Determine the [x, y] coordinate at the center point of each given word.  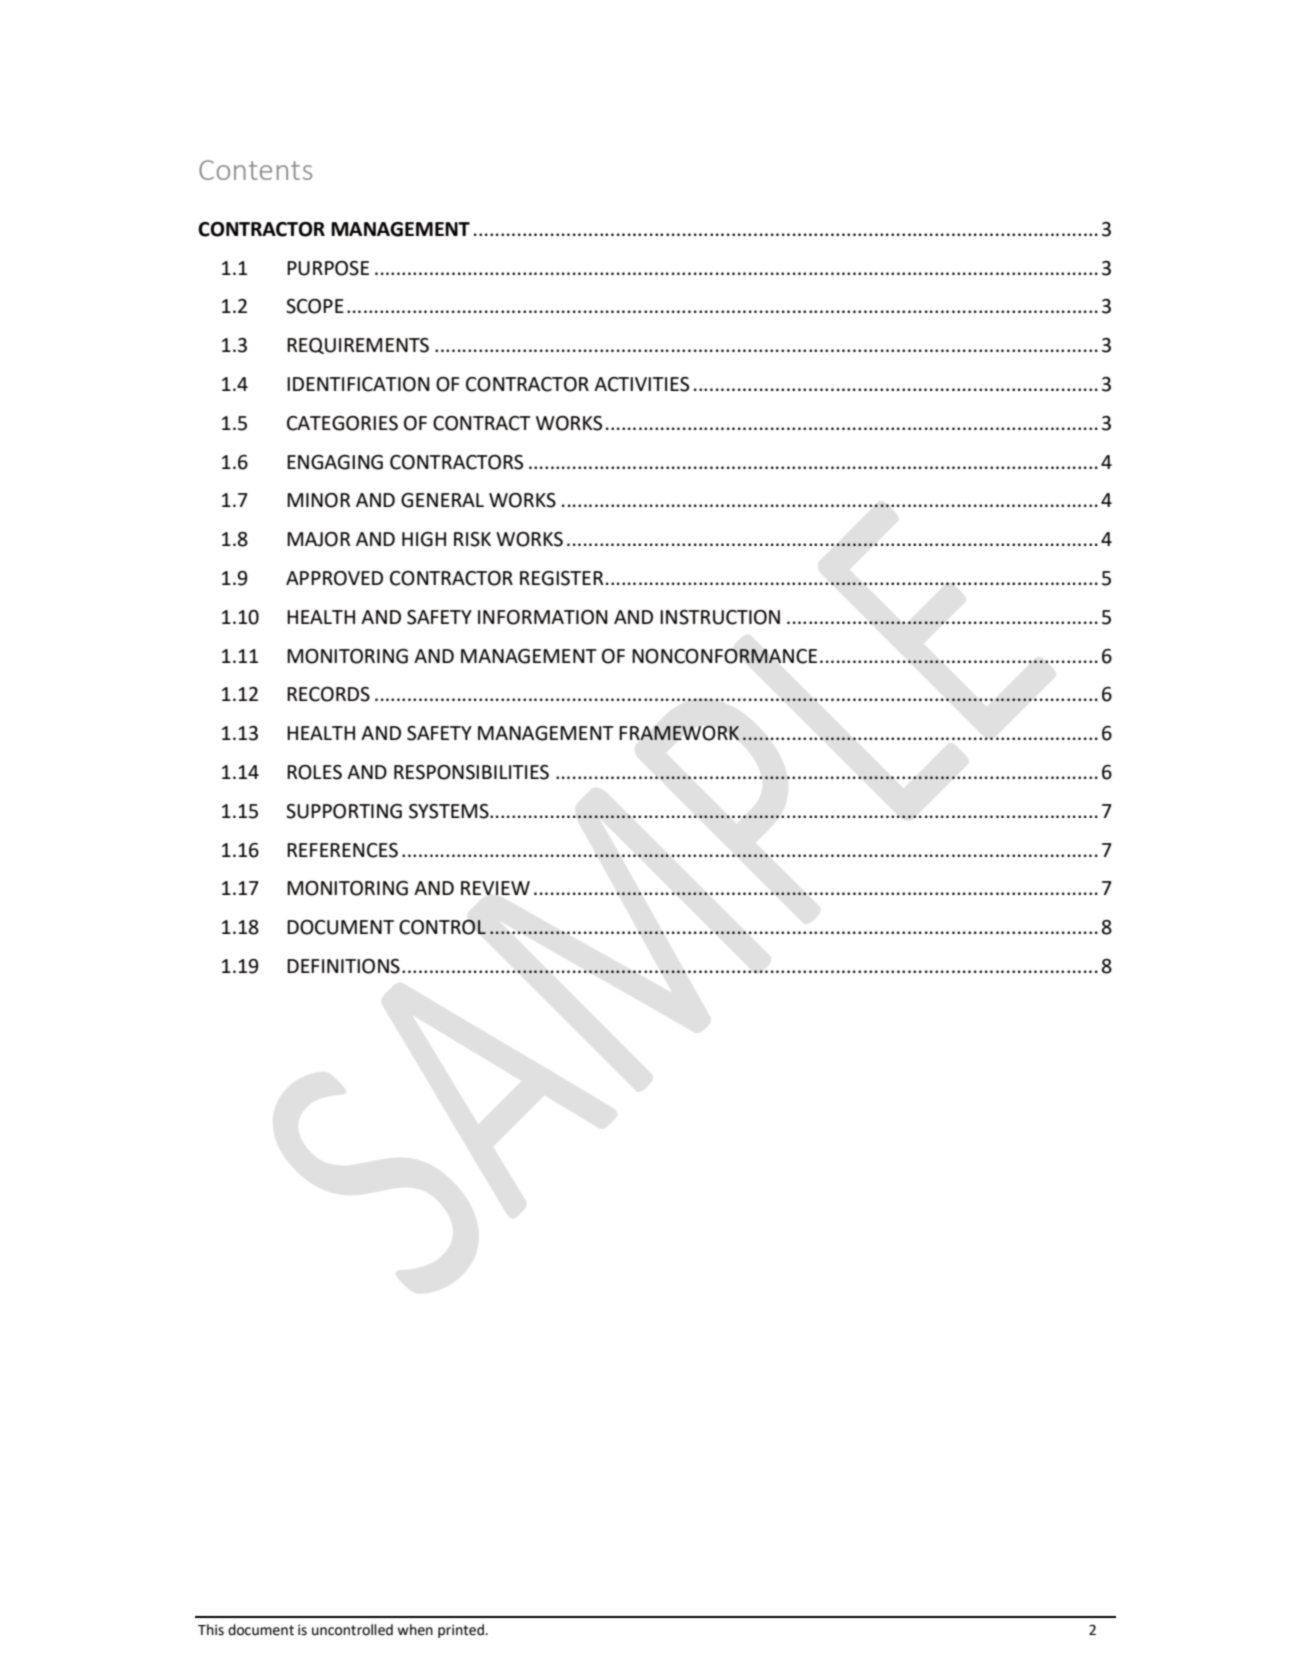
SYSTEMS [450, 811]
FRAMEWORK [679, 733]
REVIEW [495, 888]
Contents [255, 170]
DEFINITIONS [343, 966]
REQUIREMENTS [358, 346]
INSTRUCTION [720, 617]
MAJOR [318, 539]
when [415, 1630]
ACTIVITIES [641, 384]
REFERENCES [342, 850]
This [211, 1630]
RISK [472, 539]
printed [462, 1631]
